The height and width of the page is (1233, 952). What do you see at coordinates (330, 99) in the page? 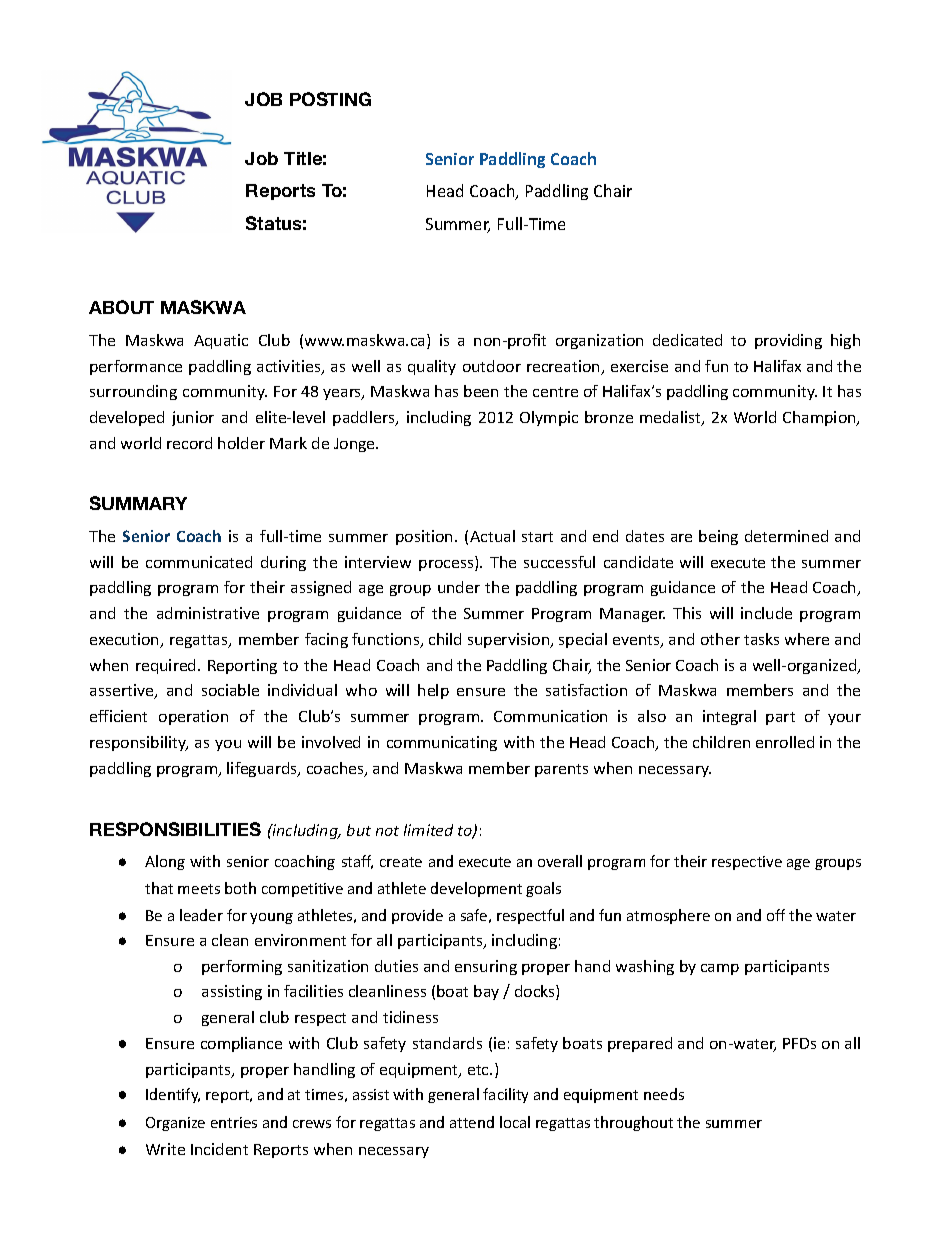
I see `POSTING` at bounding box center [330, 99].
